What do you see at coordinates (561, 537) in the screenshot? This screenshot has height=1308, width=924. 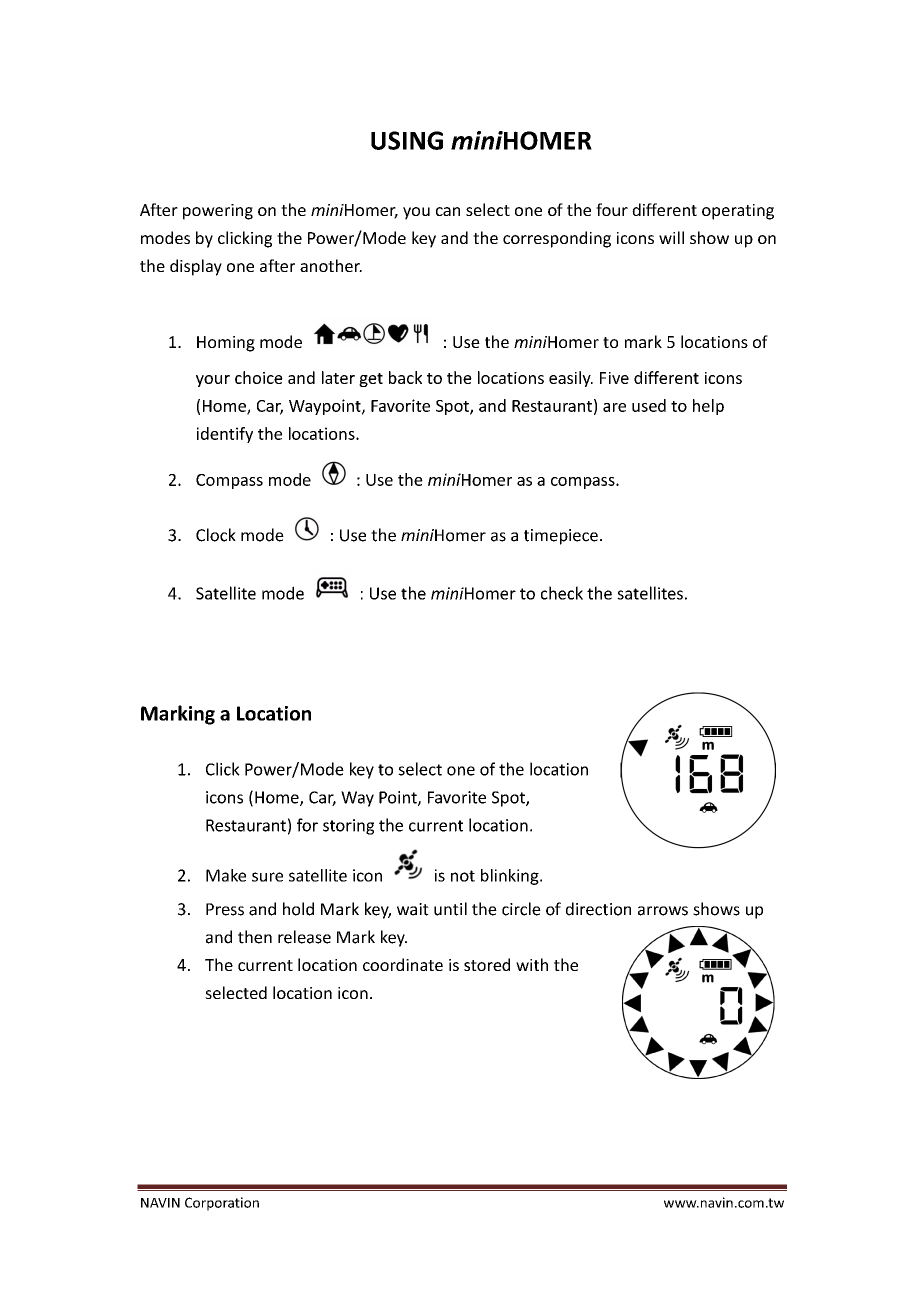 I see `timepiece` at bounding box center [561, 537].
